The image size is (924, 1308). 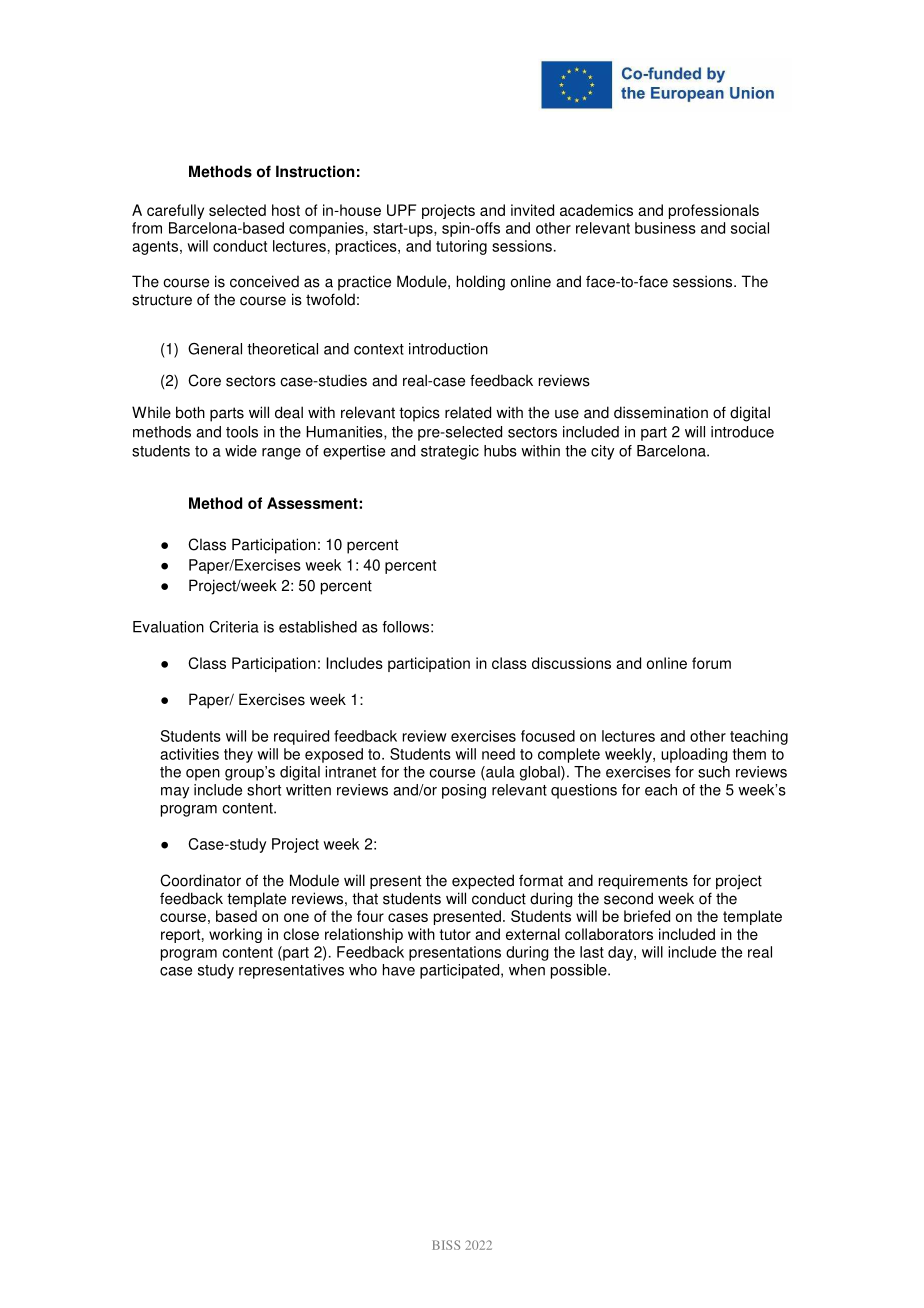 What do you see at coordinates (647, 916) in the screenshot?
I see `briefed` at bounding box center [647, 916].
